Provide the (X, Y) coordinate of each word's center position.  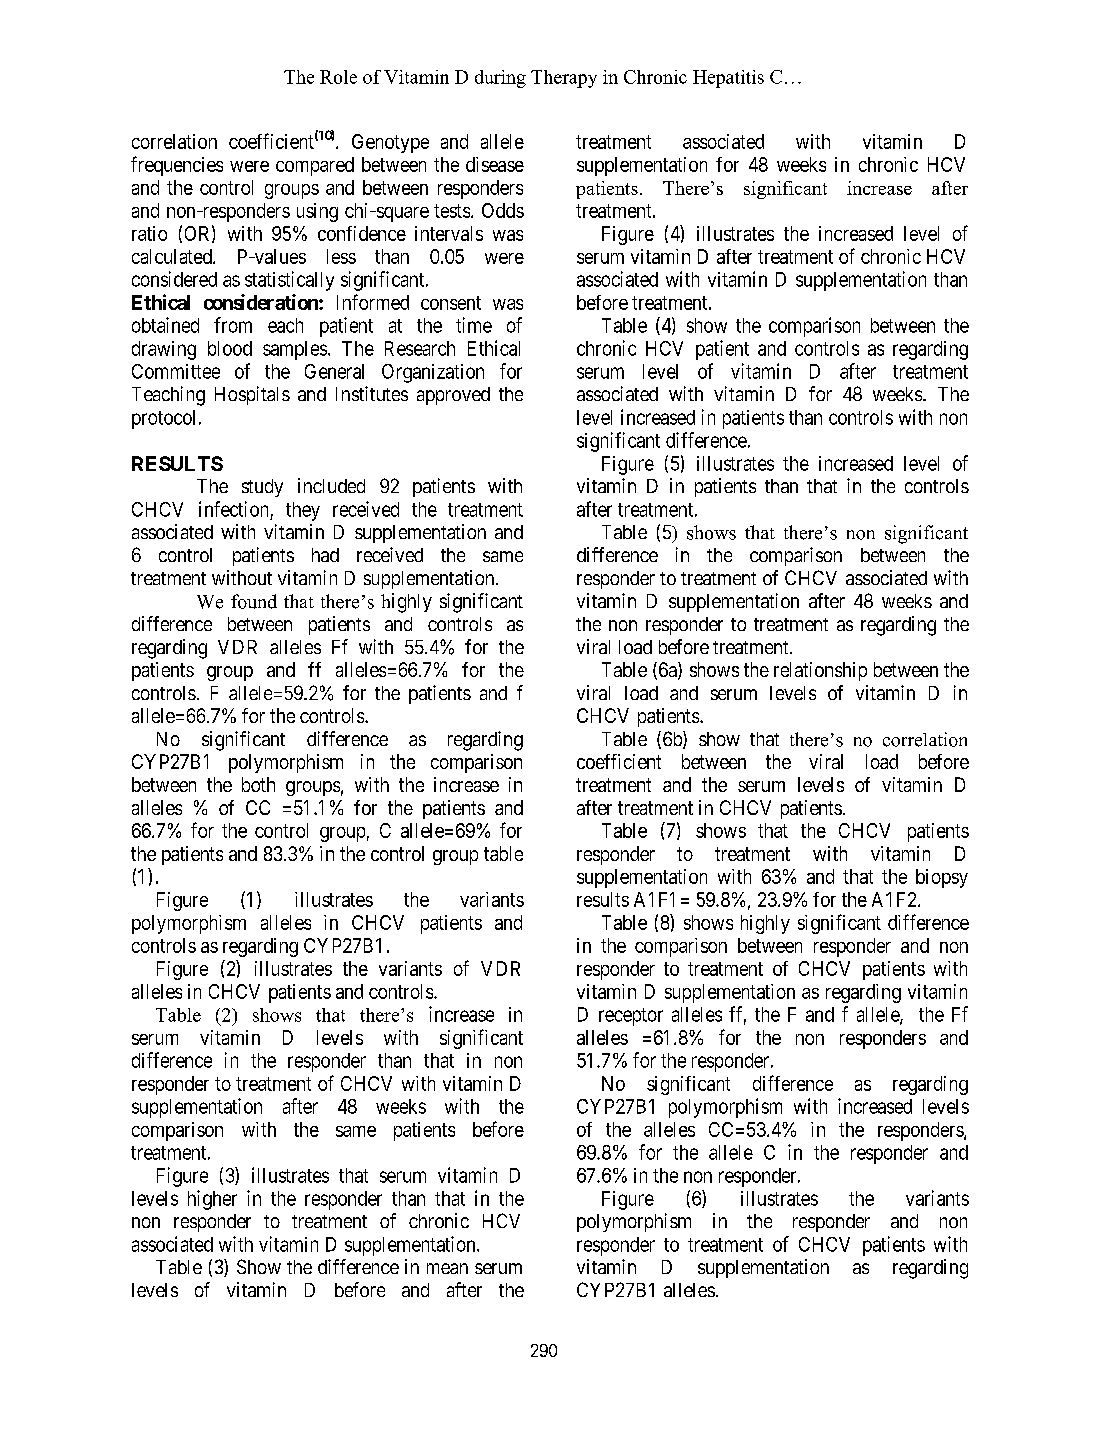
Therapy (564, 79)
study (262, 488)
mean (447, 1268)
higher (212, 1200)
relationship (820, 671)
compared (315, 166)
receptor (631, 1017)
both (258, 784)
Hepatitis (728, 79)
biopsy (942, 878)
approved (453, 396)
